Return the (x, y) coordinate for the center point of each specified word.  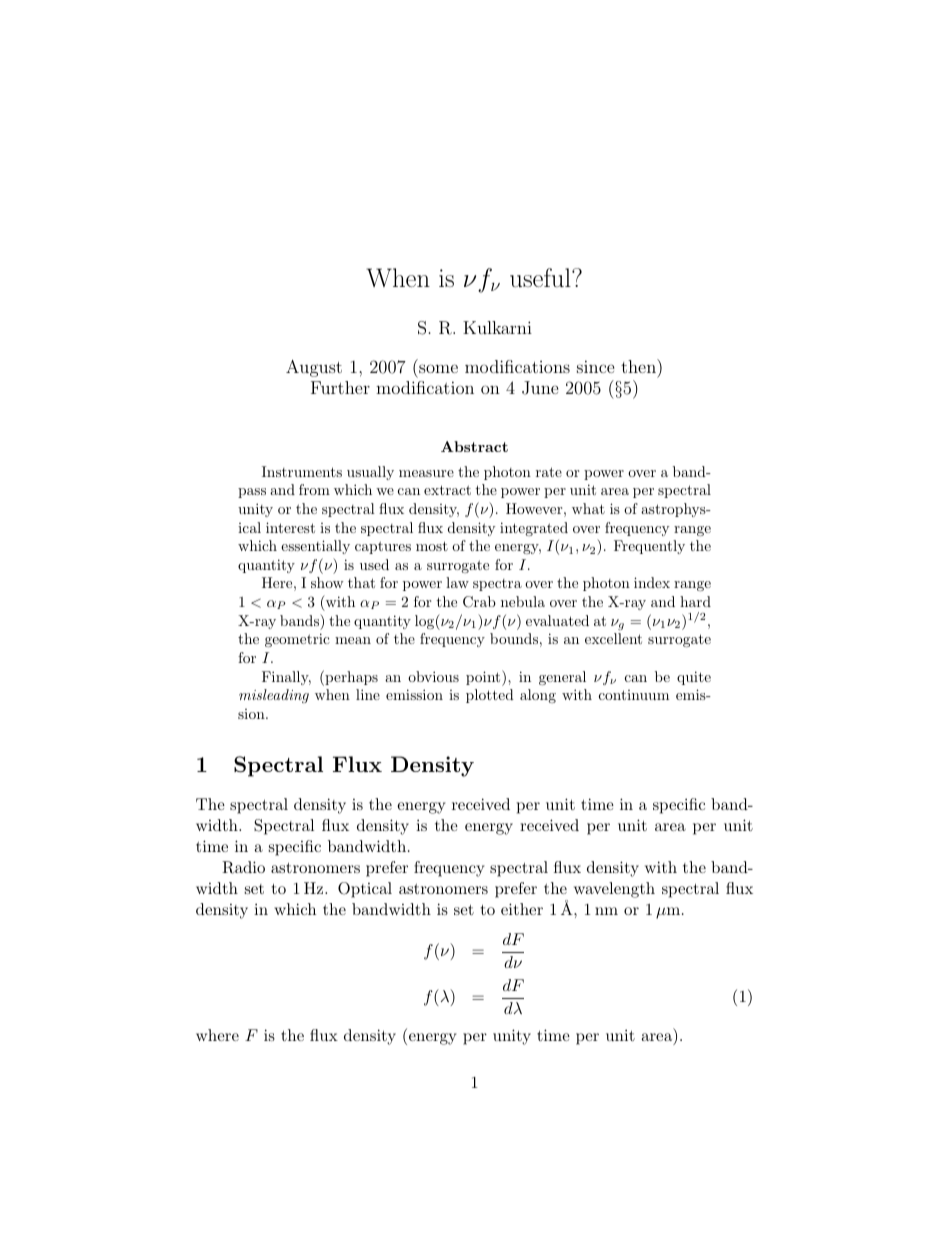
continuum (634, 695)
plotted (490, 696)
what (588, 508)
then (639, 366)
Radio (243, 867)
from (314, 489)
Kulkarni (497, 327)
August (314, 368)
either (522, 909)
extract (447, 490)
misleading (274, 696)
